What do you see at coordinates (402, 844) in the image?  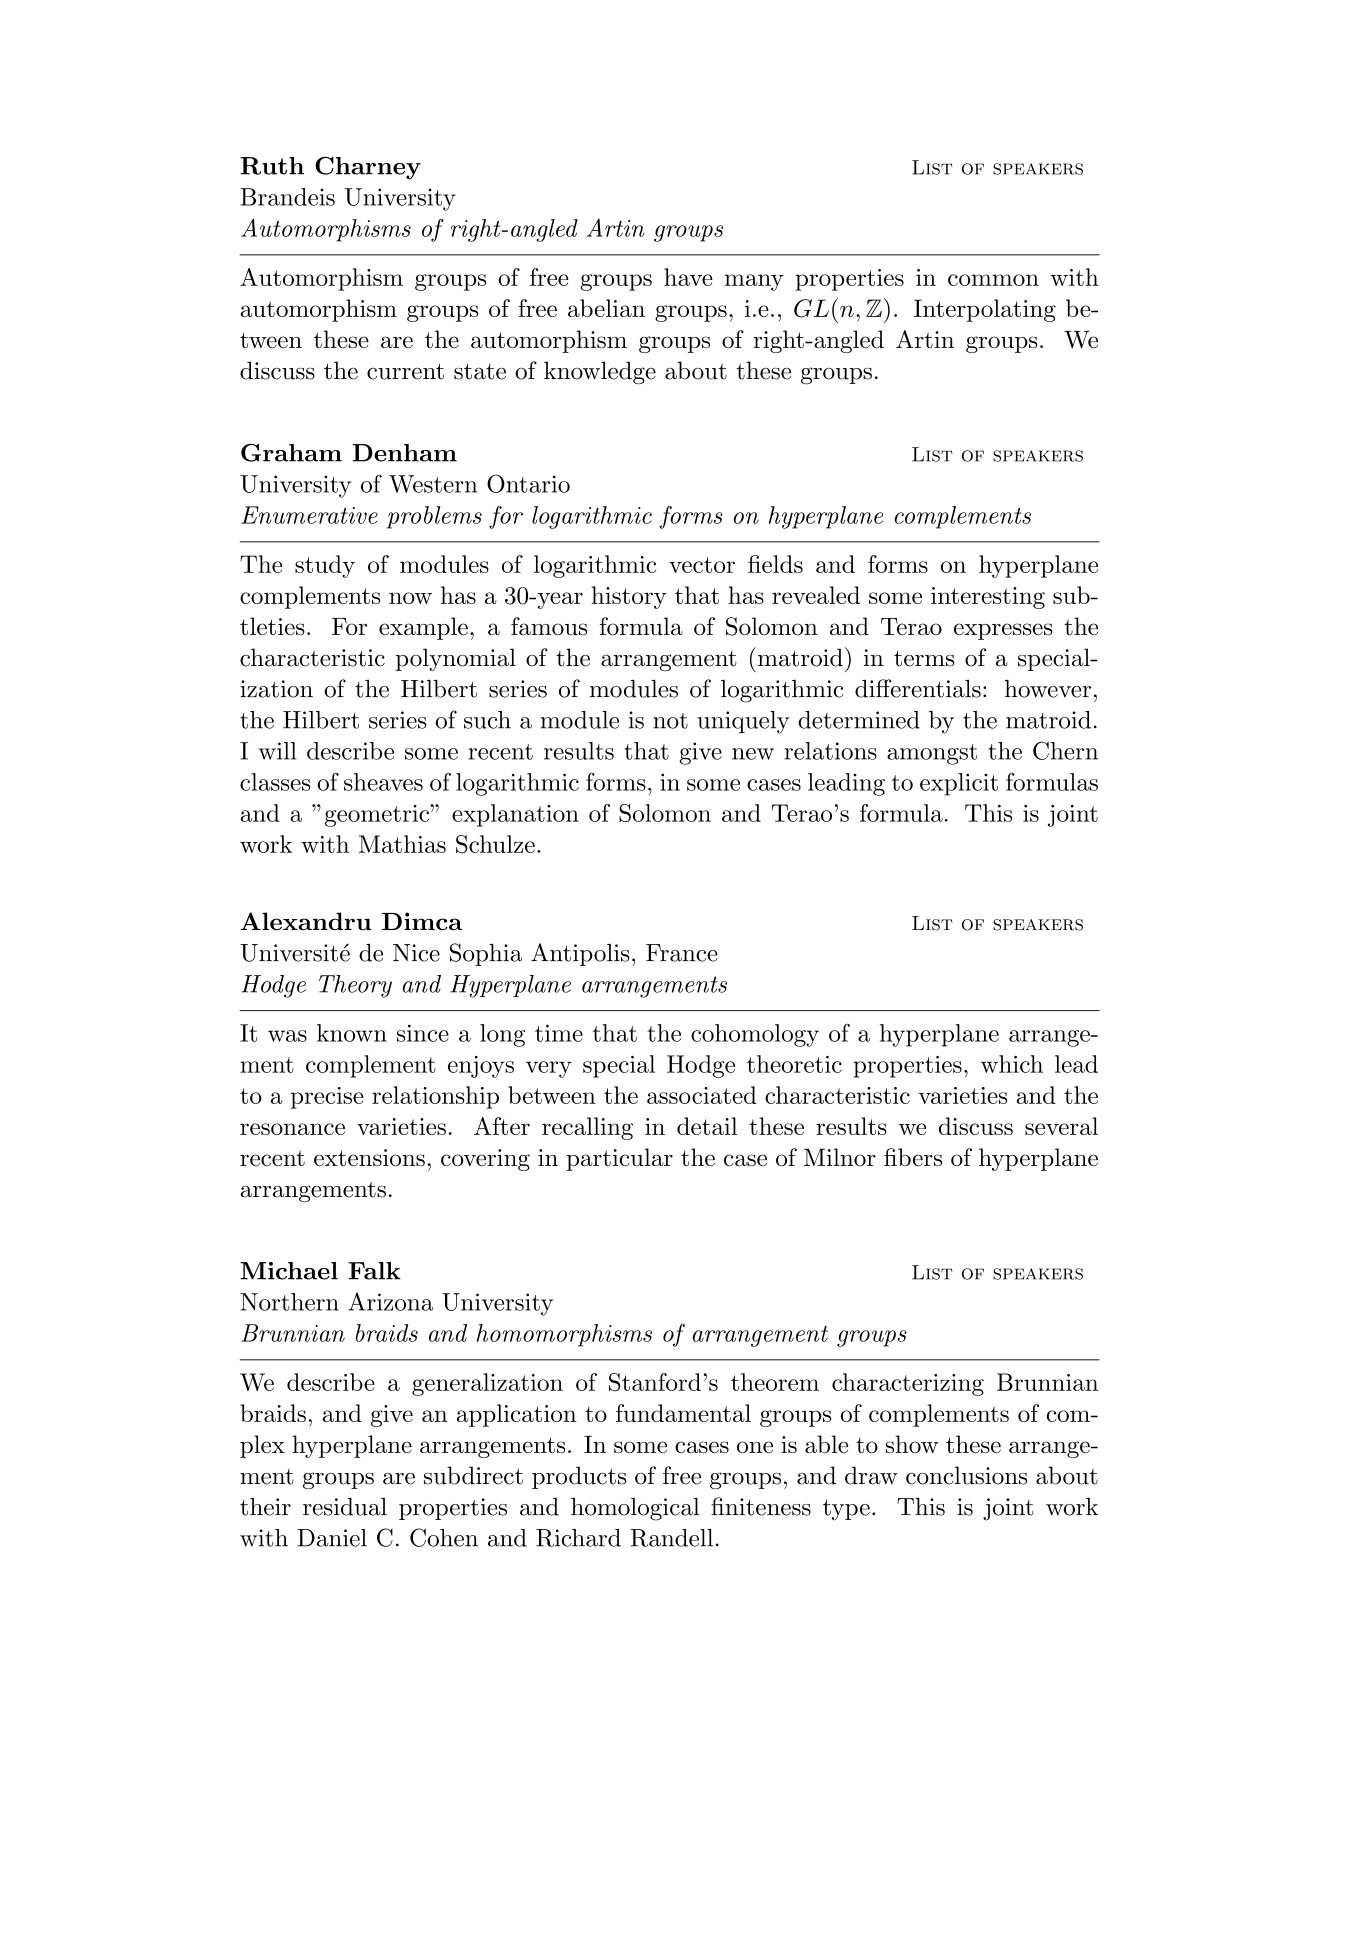 I see `Mathias` at bounding box center [402, 844].
